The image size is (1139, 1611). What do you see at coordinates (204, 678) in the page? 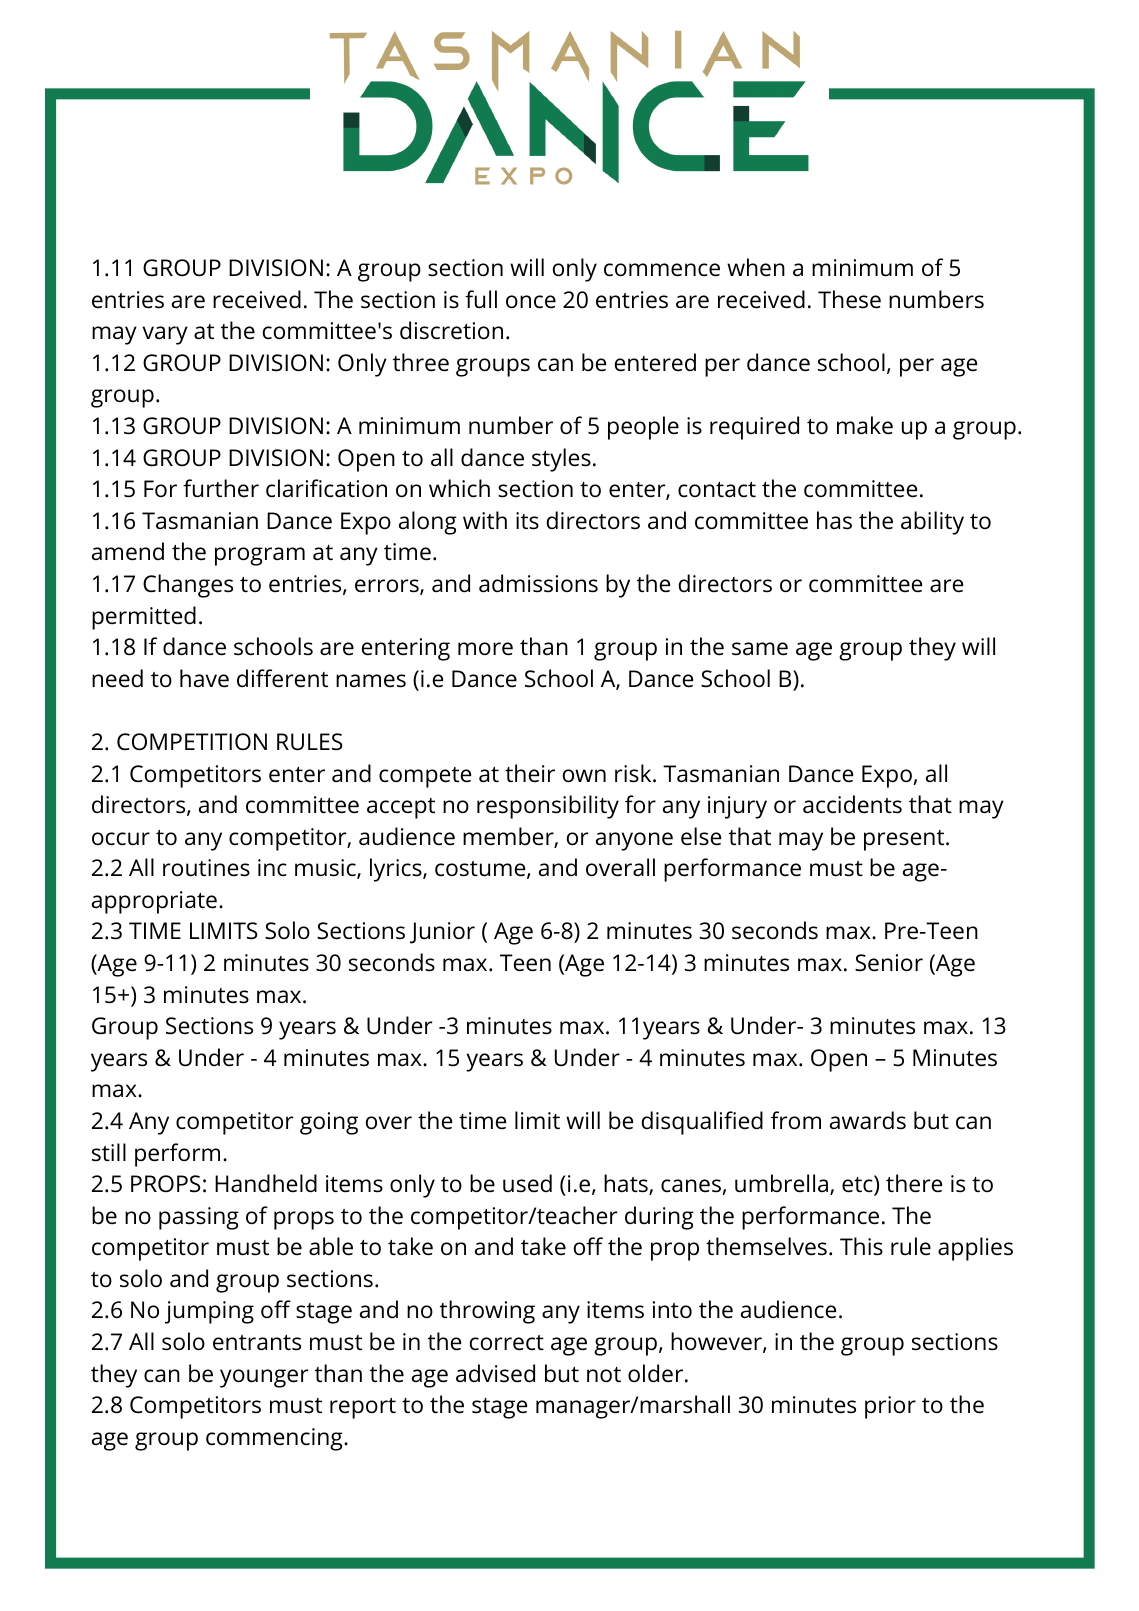
I see `have` at bounding box center [204, 678].
